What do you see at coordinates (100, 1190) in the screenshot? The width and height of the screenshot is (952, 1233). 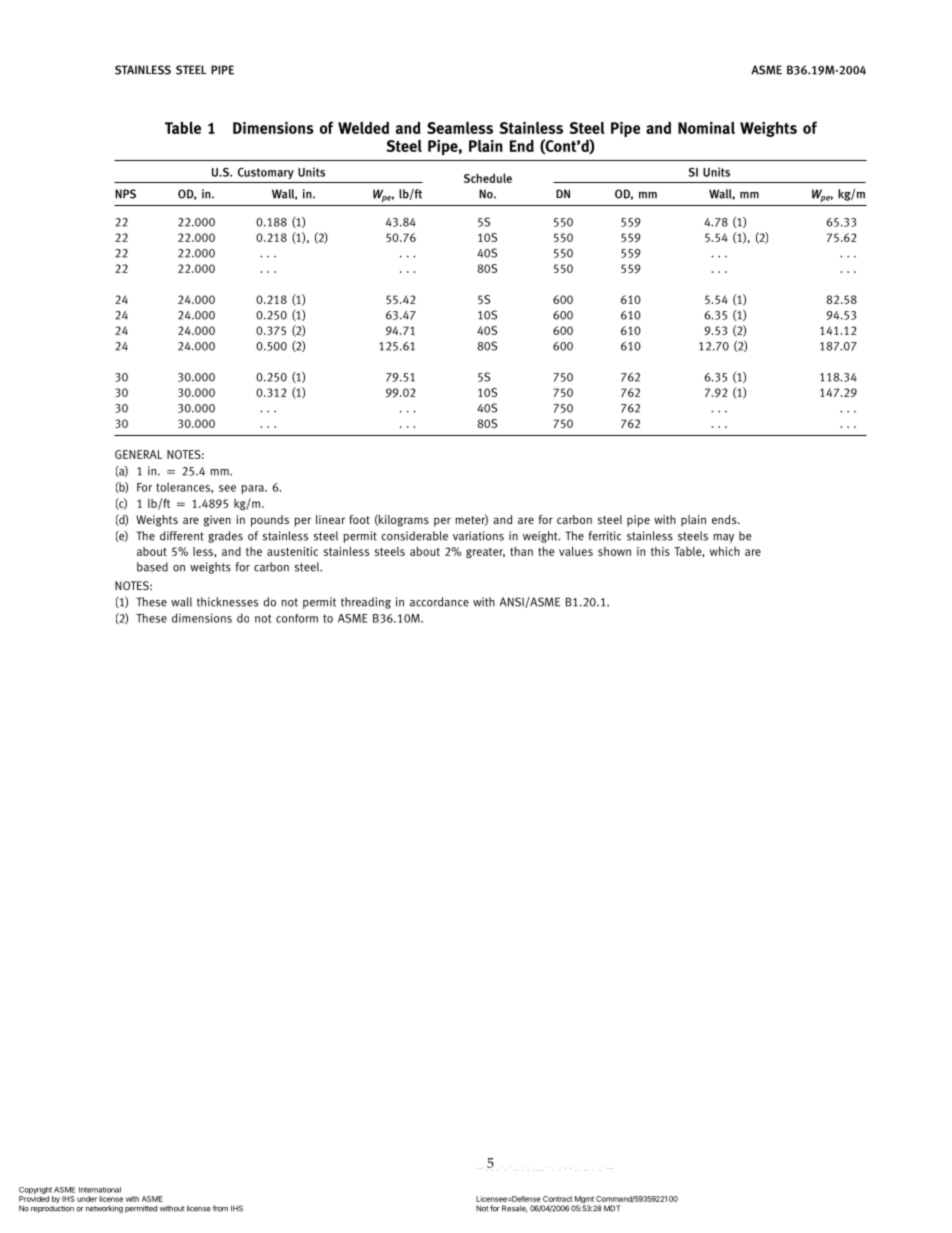 I see `International` at bounding box center [100, 1190].
